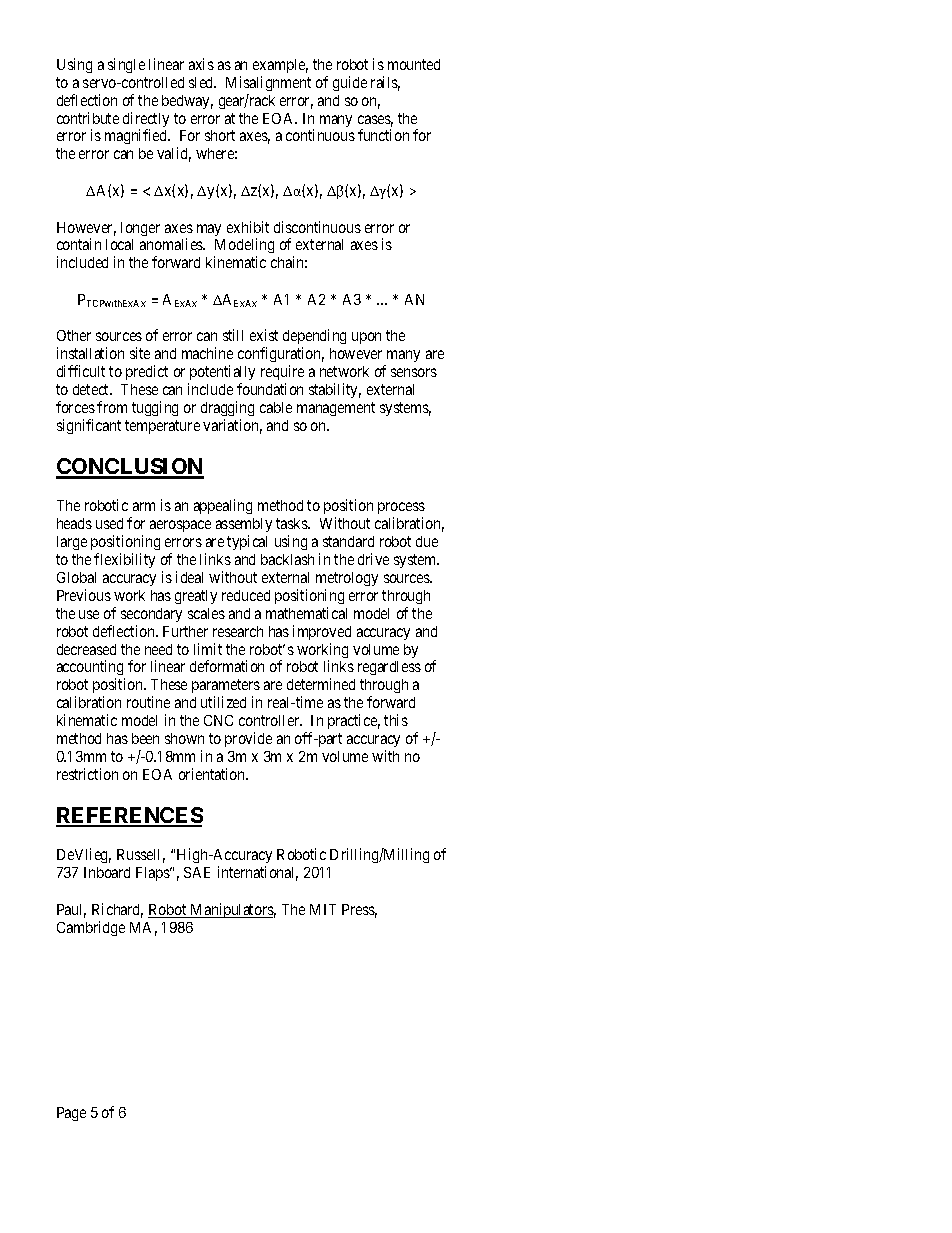 The image size is (952, 1233). I want to click on REFERENCES, so click(129, 816).
